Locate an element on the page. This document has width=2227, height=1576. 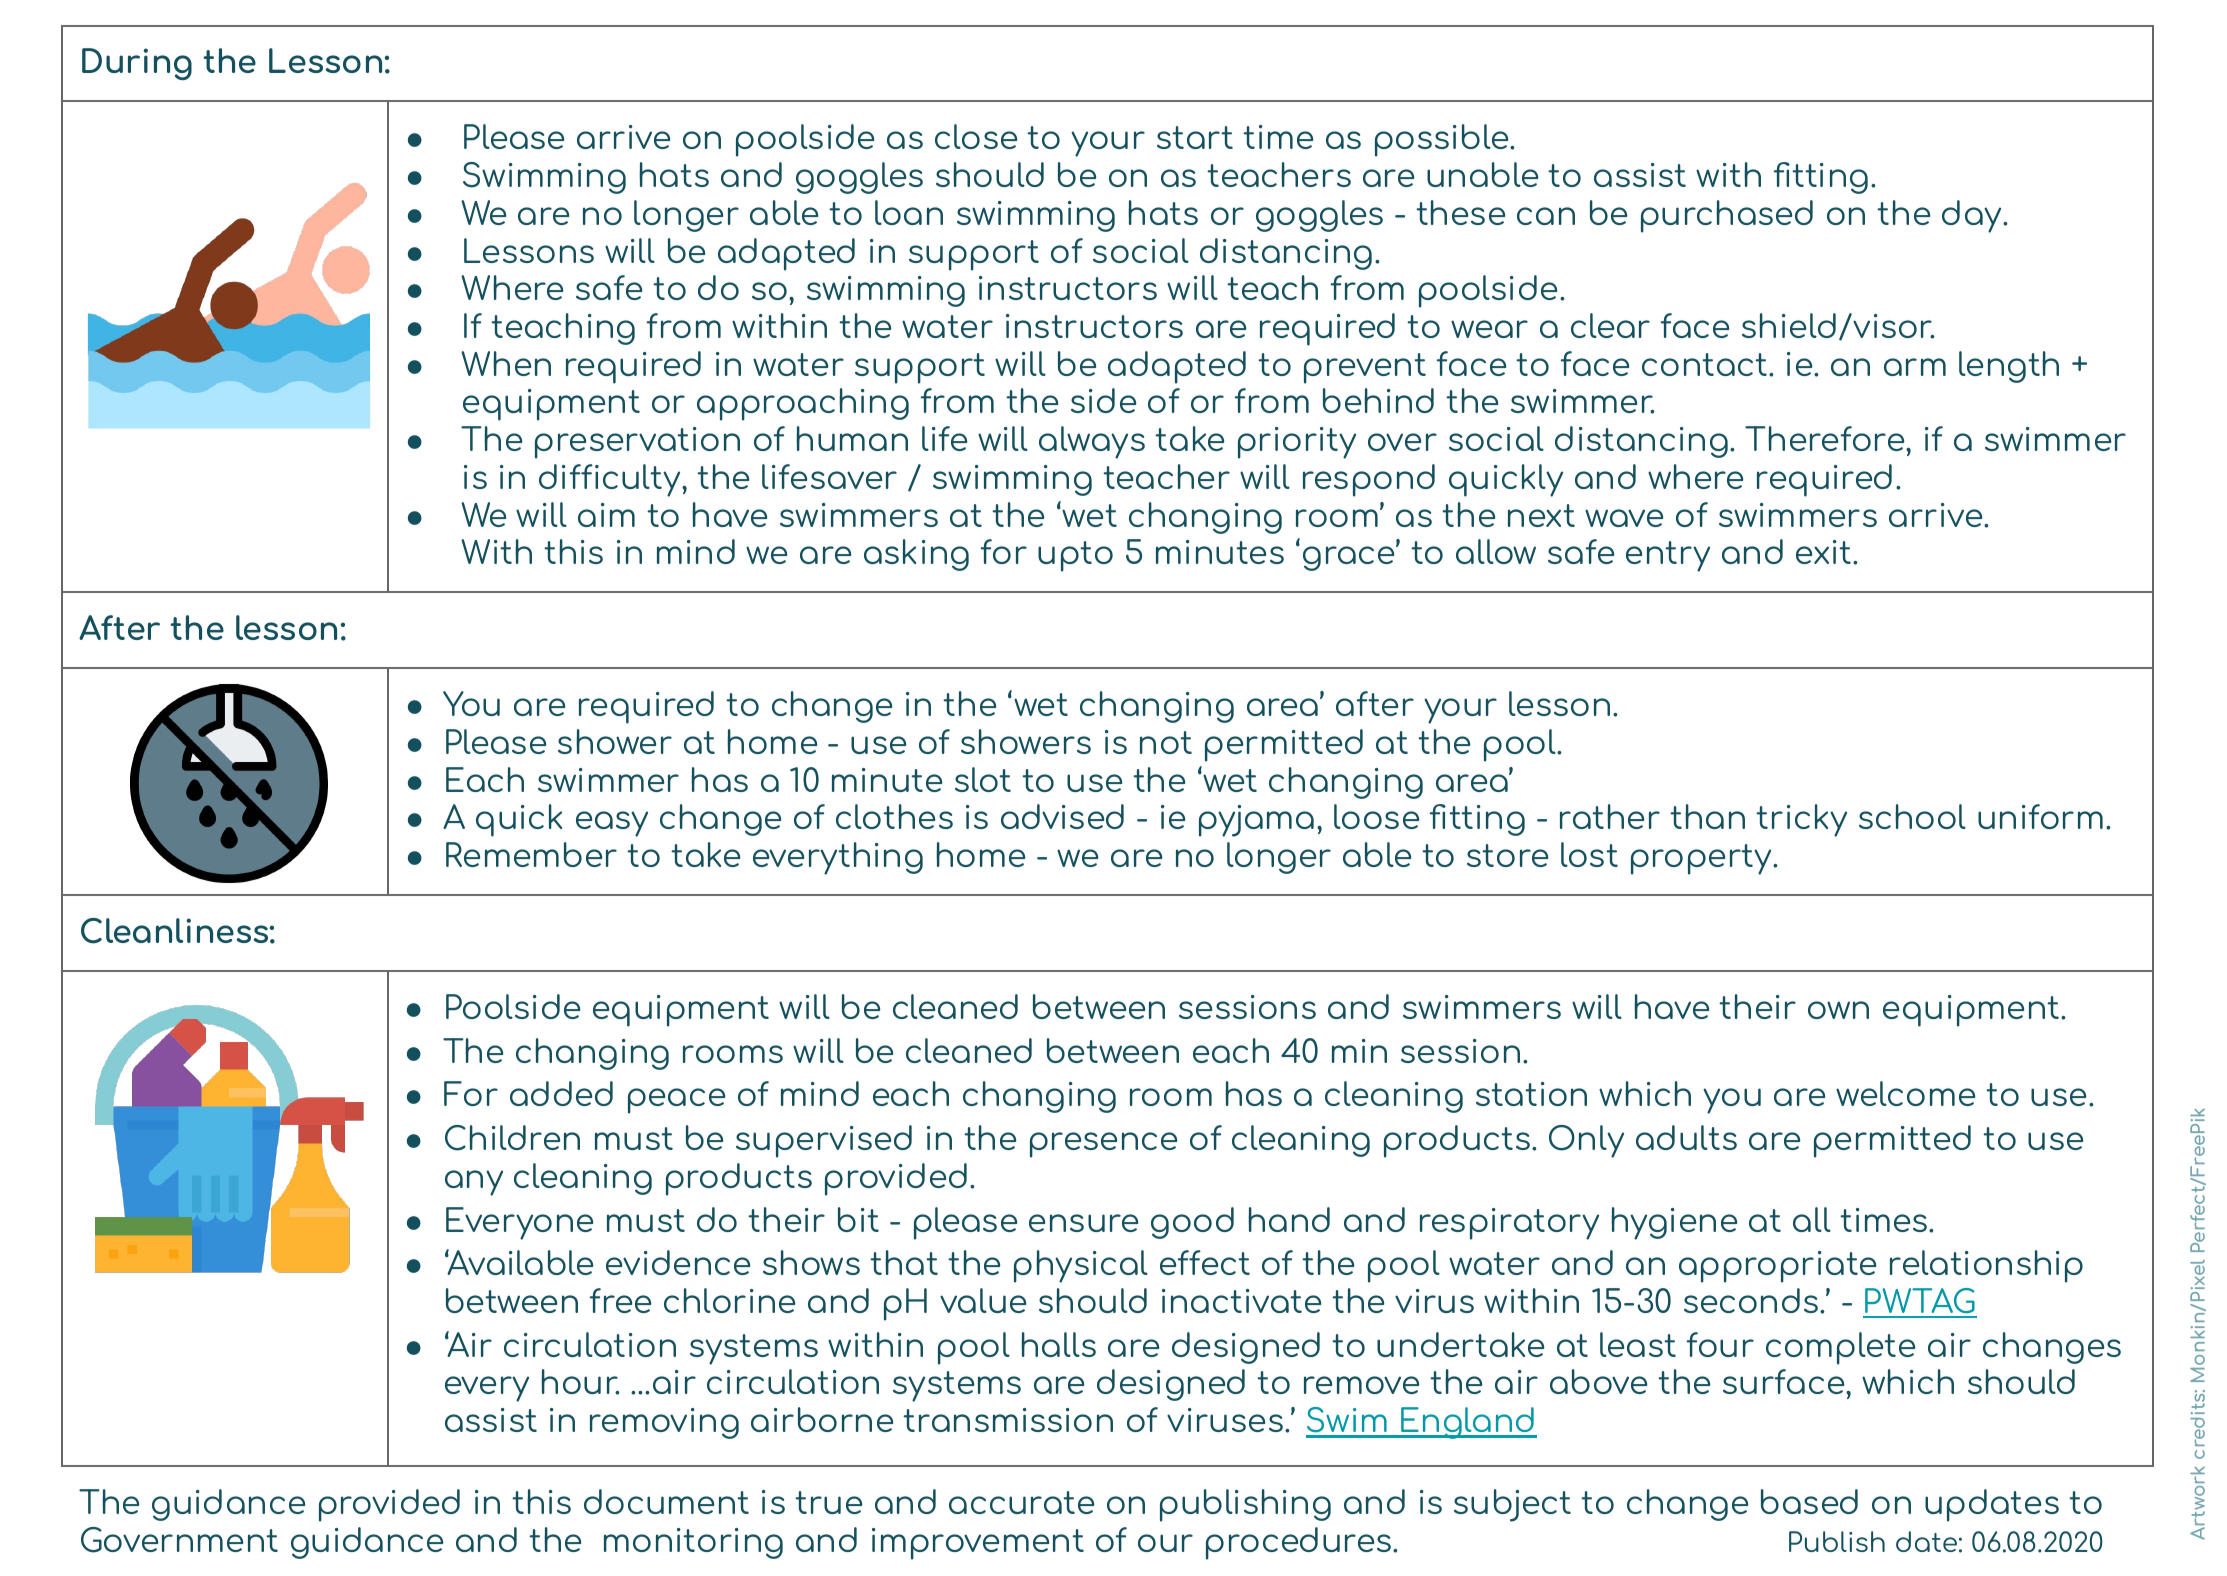
exit is located at coordinates (1825, 552).
